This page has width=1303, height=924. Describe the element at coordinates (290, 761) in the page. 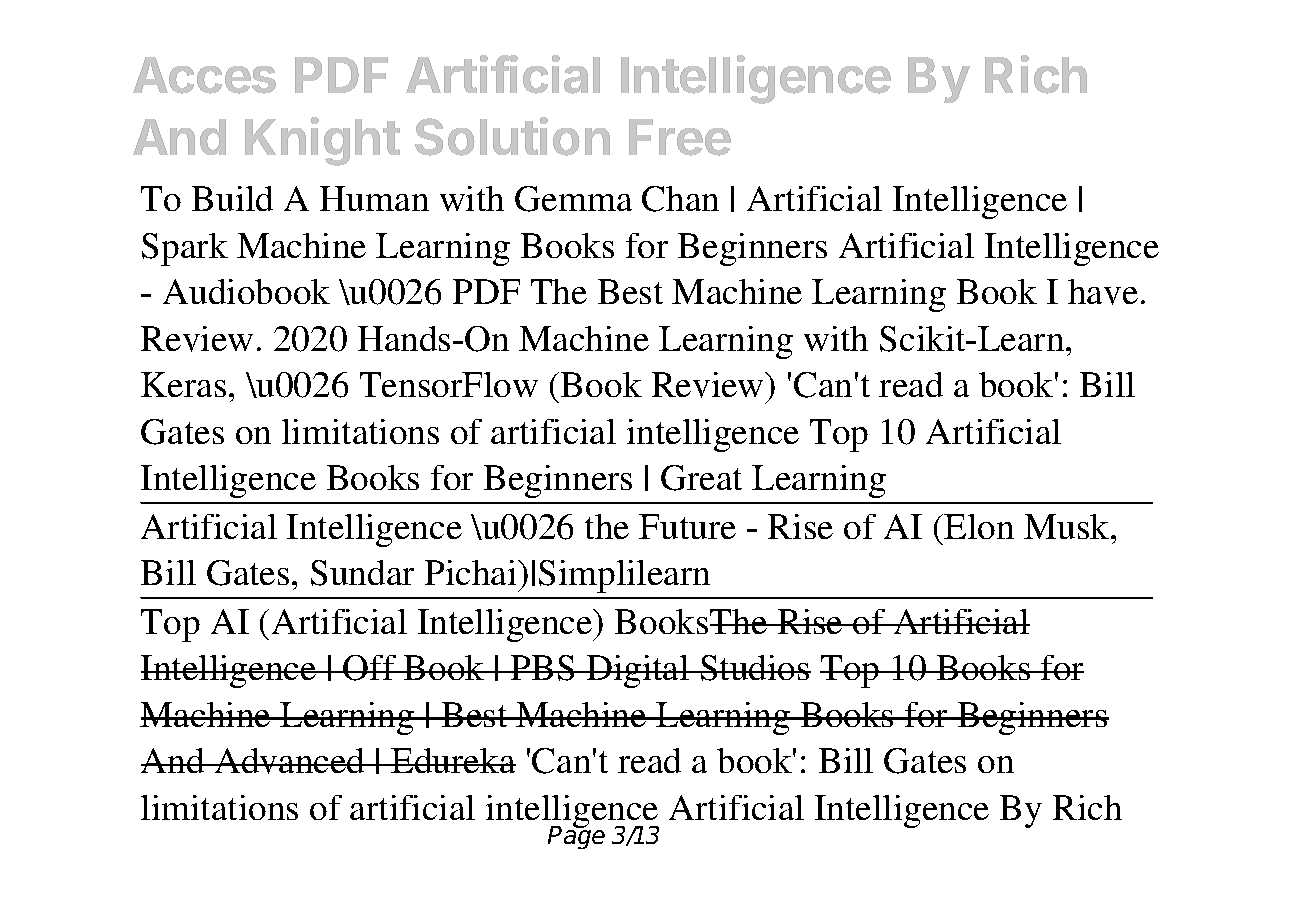

I see `Advanced` at that location.
